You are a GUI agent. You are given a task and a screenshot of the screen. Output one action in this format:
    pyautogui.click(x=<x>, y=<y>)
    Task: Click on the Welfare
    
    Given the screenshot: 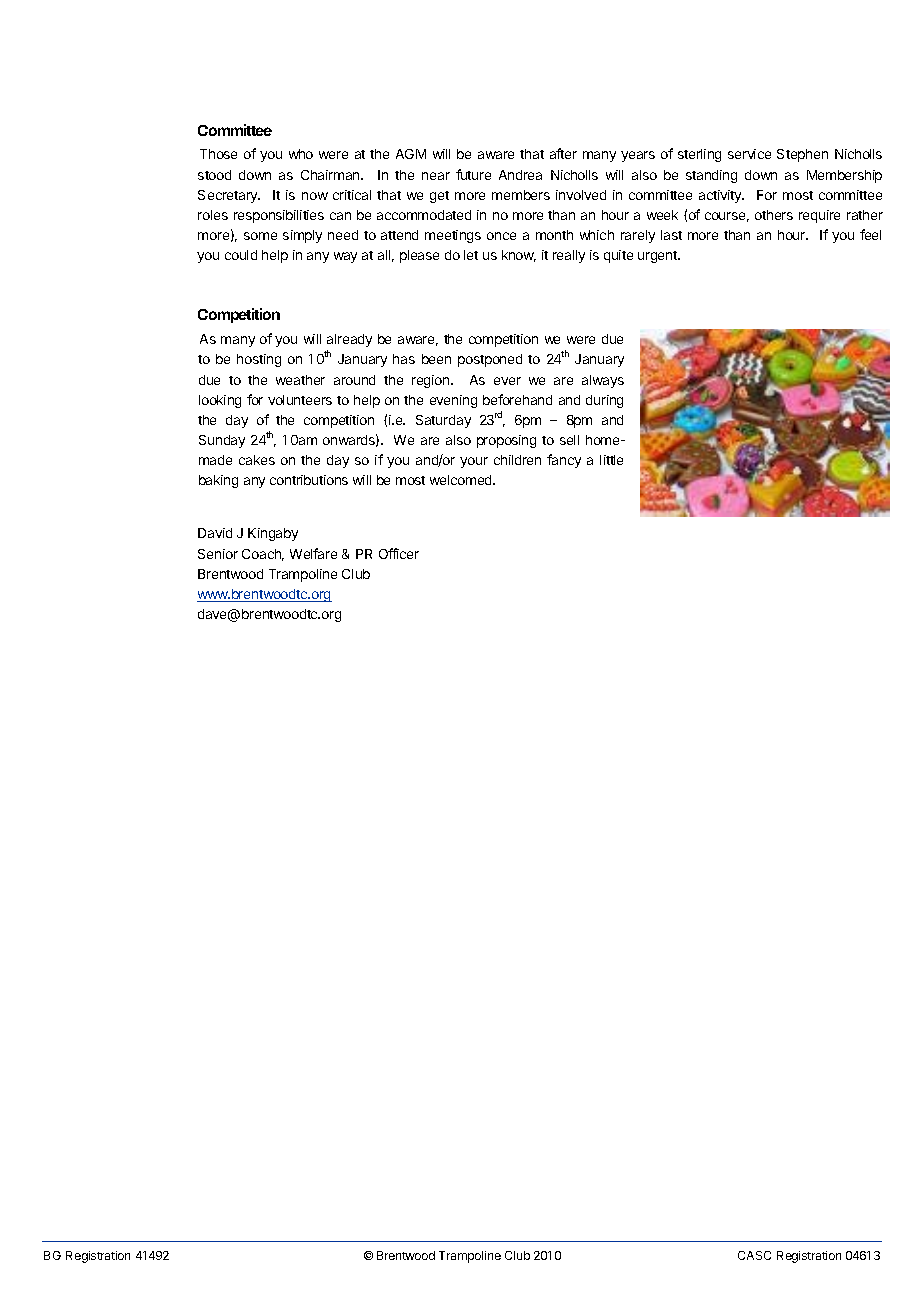 What is the action you would take?
    pyautogui.click(x=313, y=553)
